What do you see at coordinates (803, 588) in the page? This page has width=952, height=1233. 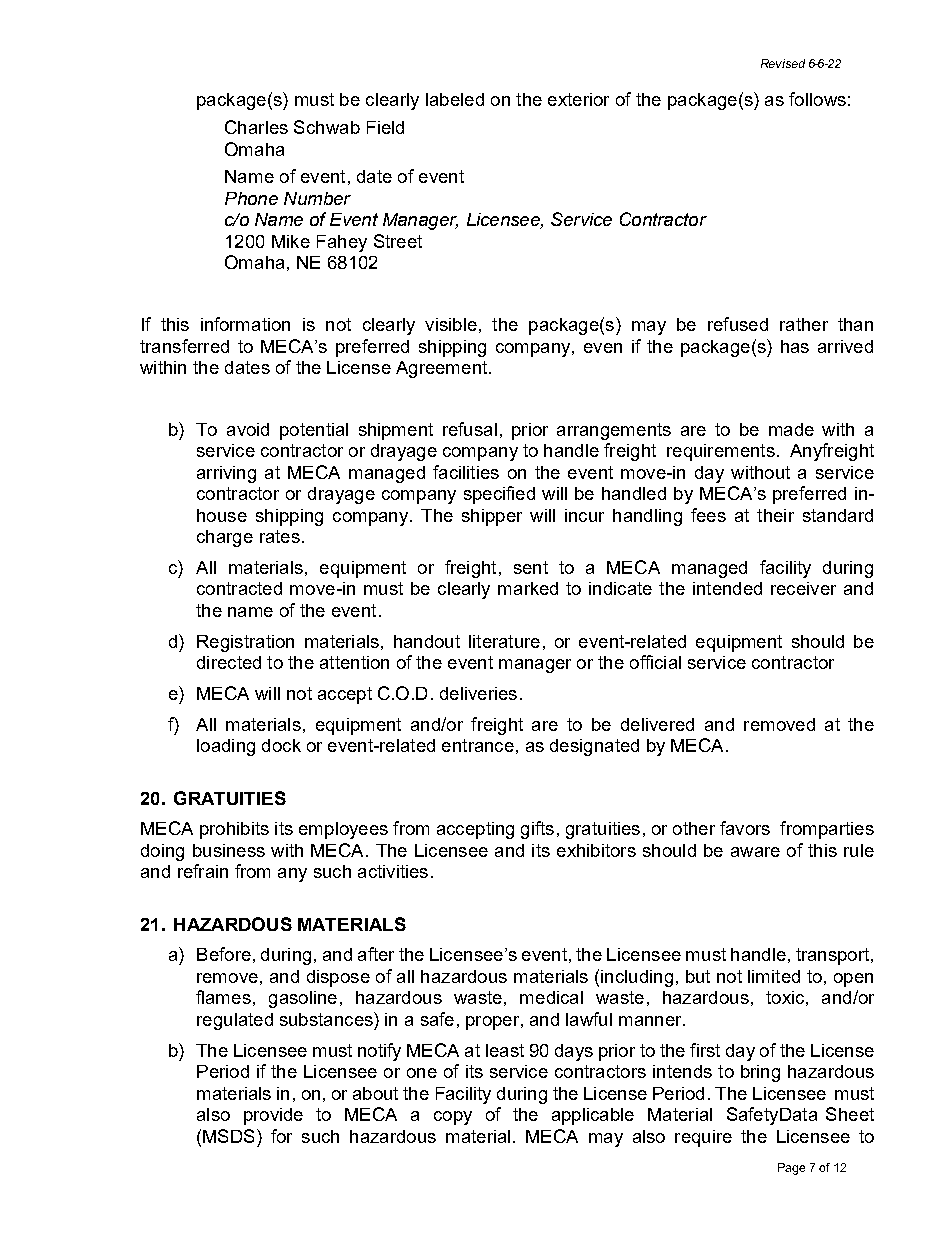 I see `receiver` at bounding box center [803, 588].
